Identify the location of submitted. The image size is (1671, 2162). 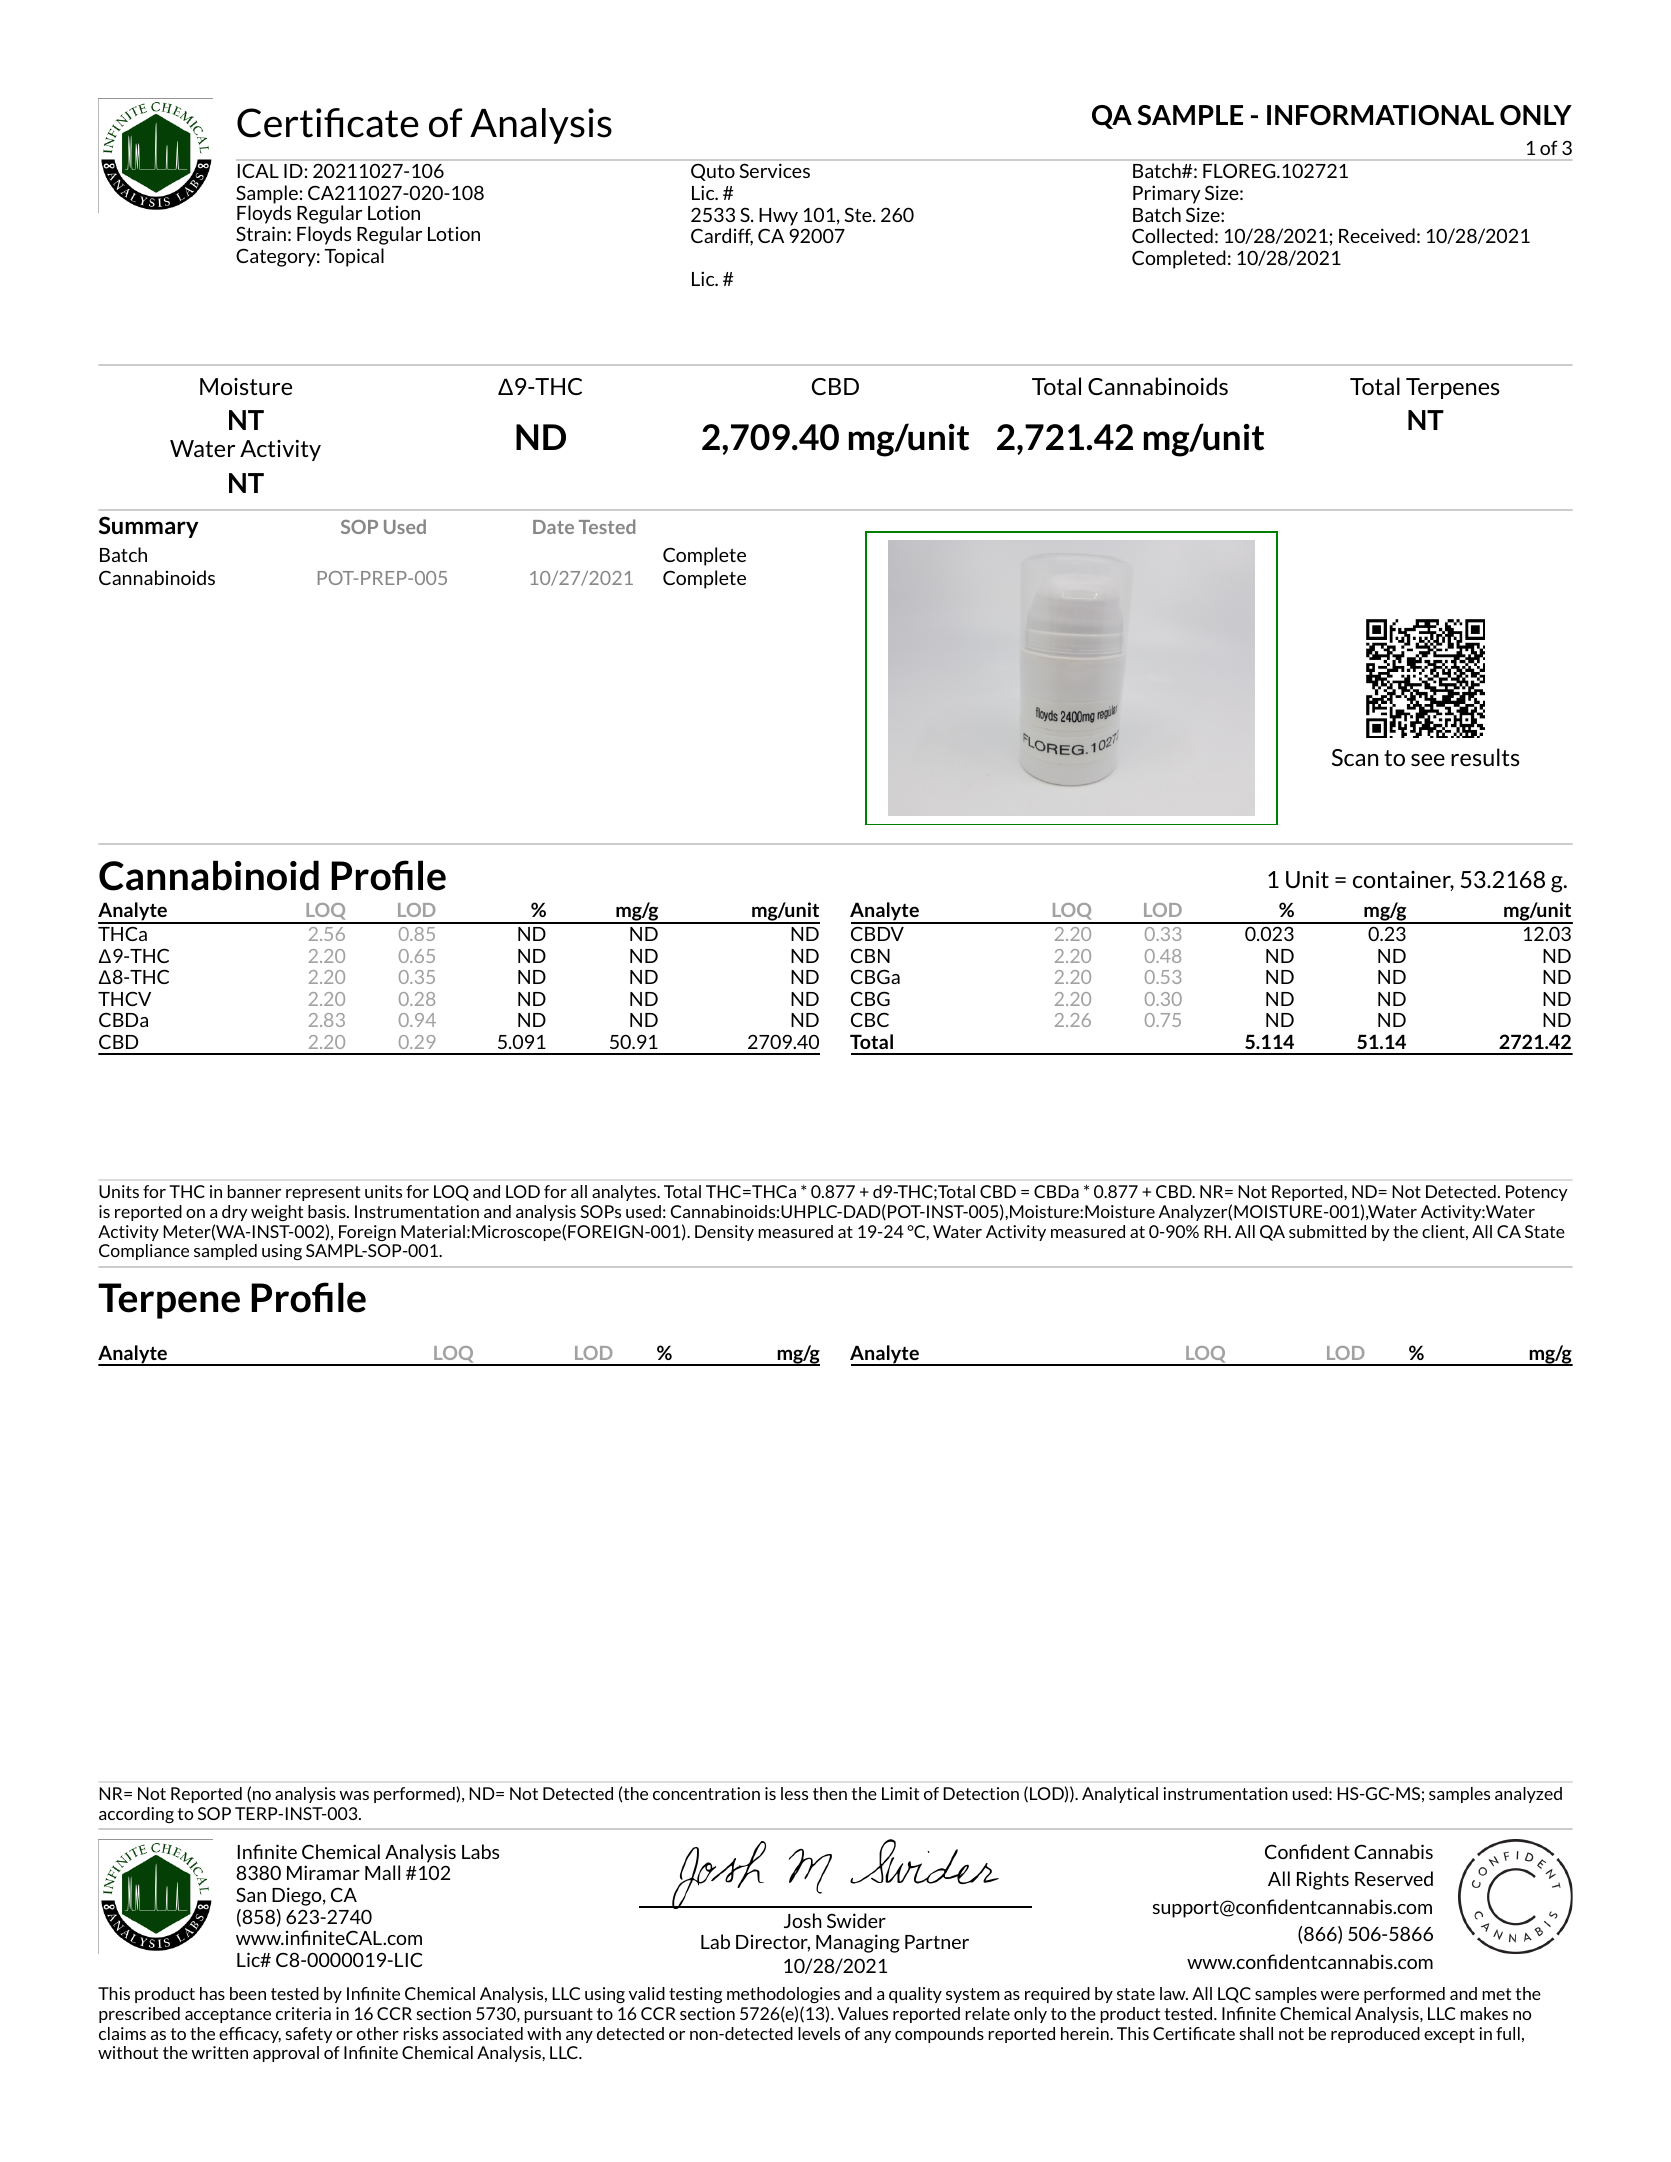
(1327, 1231).
